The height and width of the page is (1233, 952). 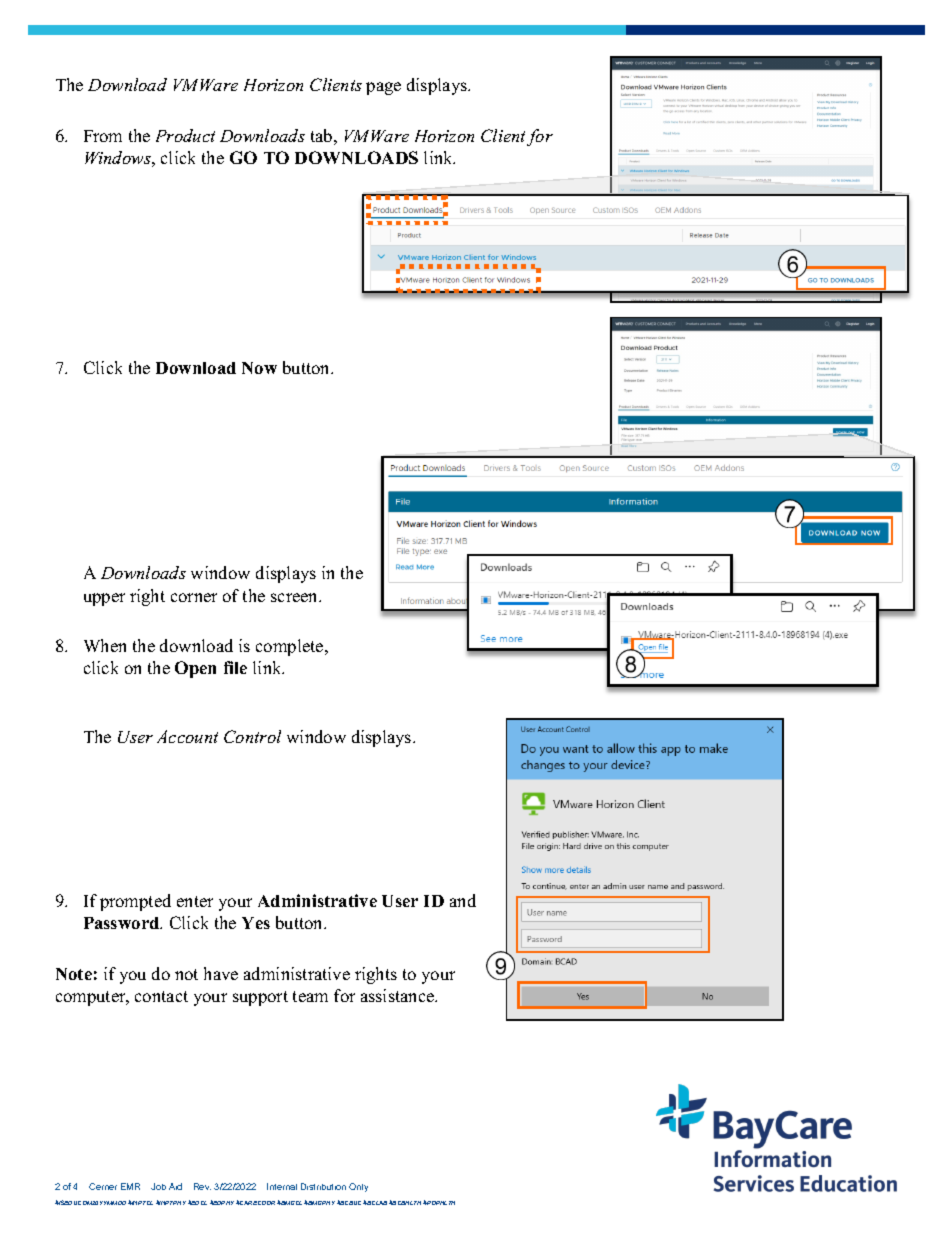 What do you see at coordinates (259, 368) in the page?
I see `Now` at bounding box center [259, 368].
